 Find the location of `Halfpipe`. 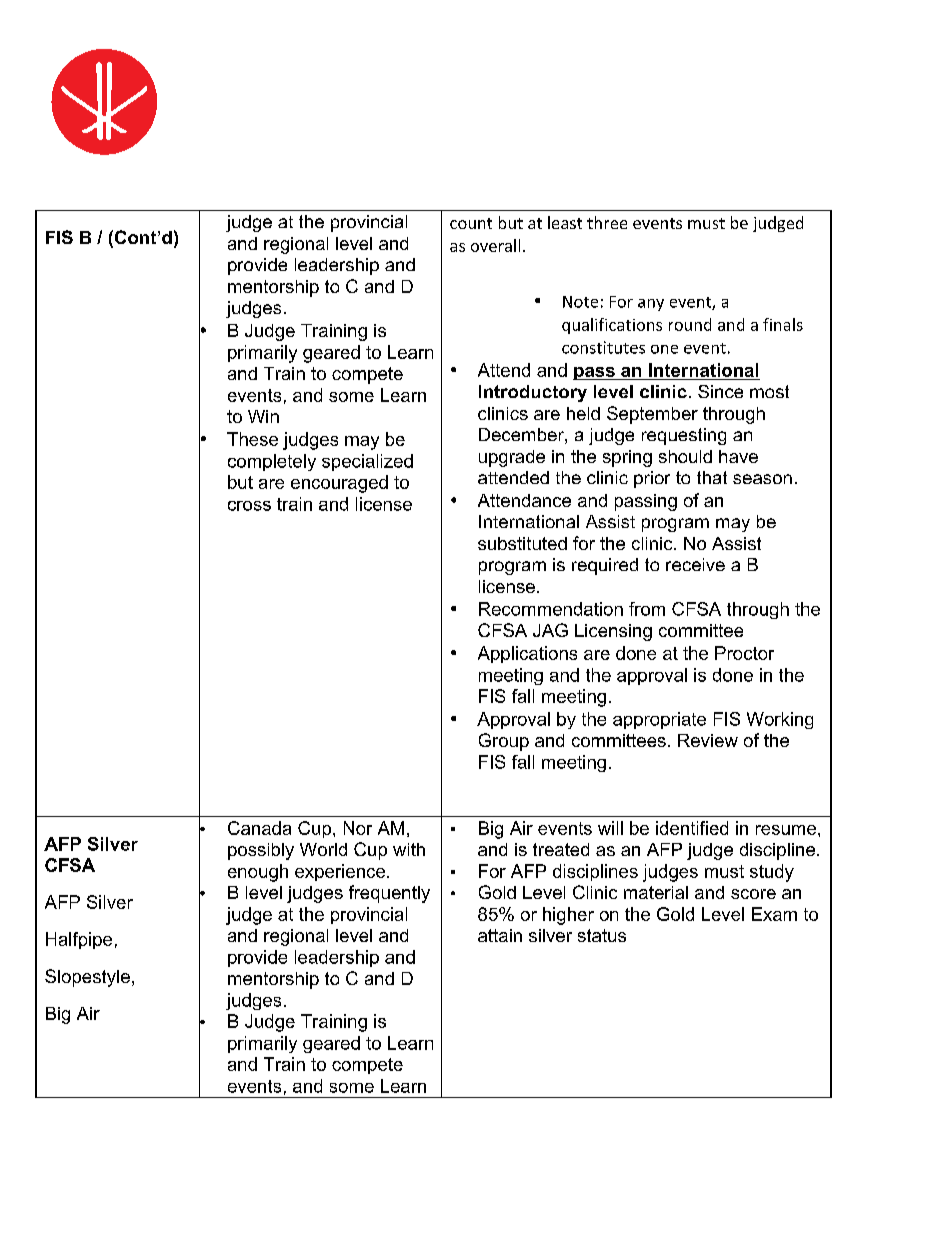

Halfpipe is located at coordinates (79, 940).
